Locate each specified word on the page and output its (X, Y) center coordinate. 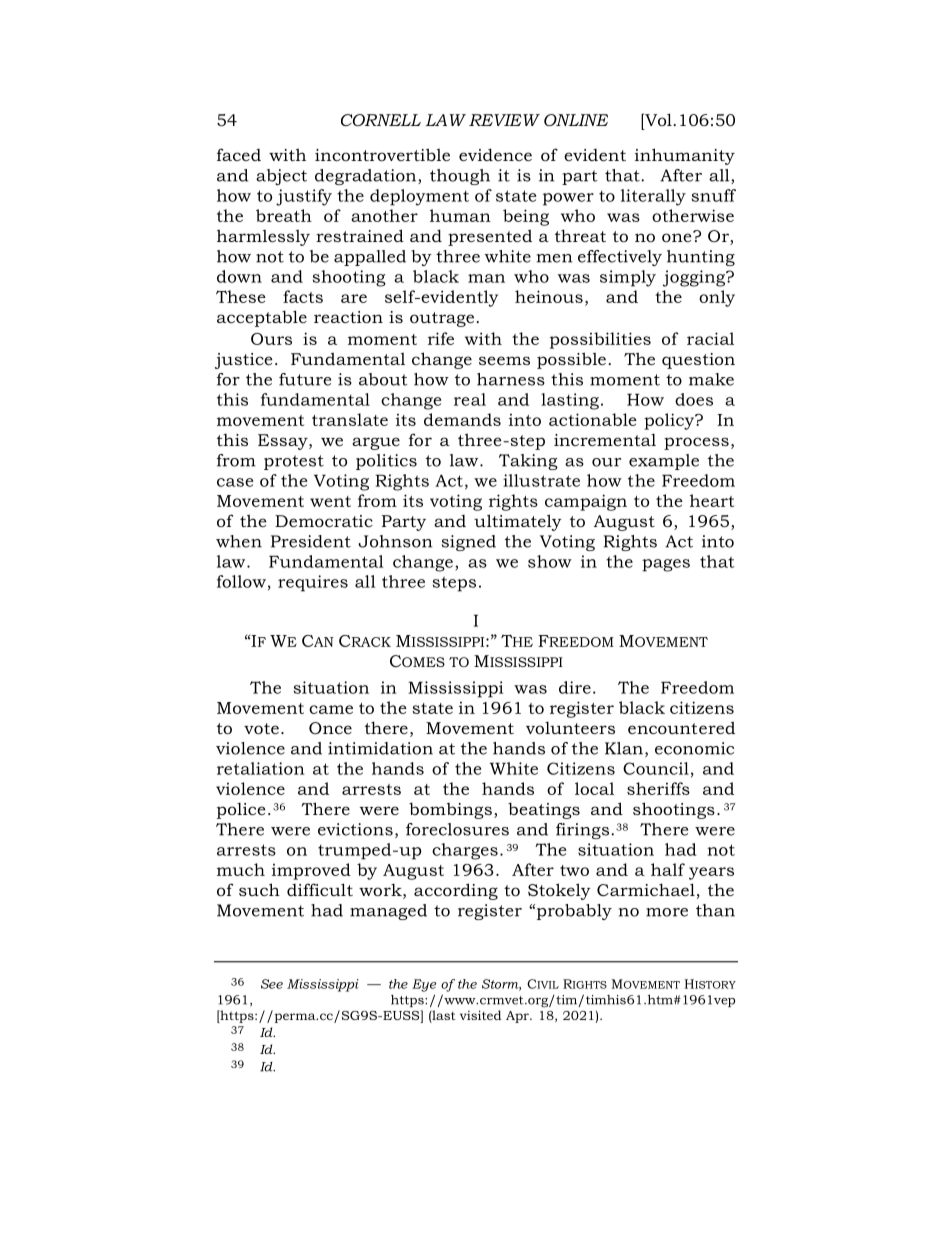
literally (653, 197)
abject (281, 177)
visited (480, 1015)
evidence (495, 154)
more (667, 912)
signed (468, 543)
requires (313, 583)
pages (666, 565)
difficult (320, 889)
